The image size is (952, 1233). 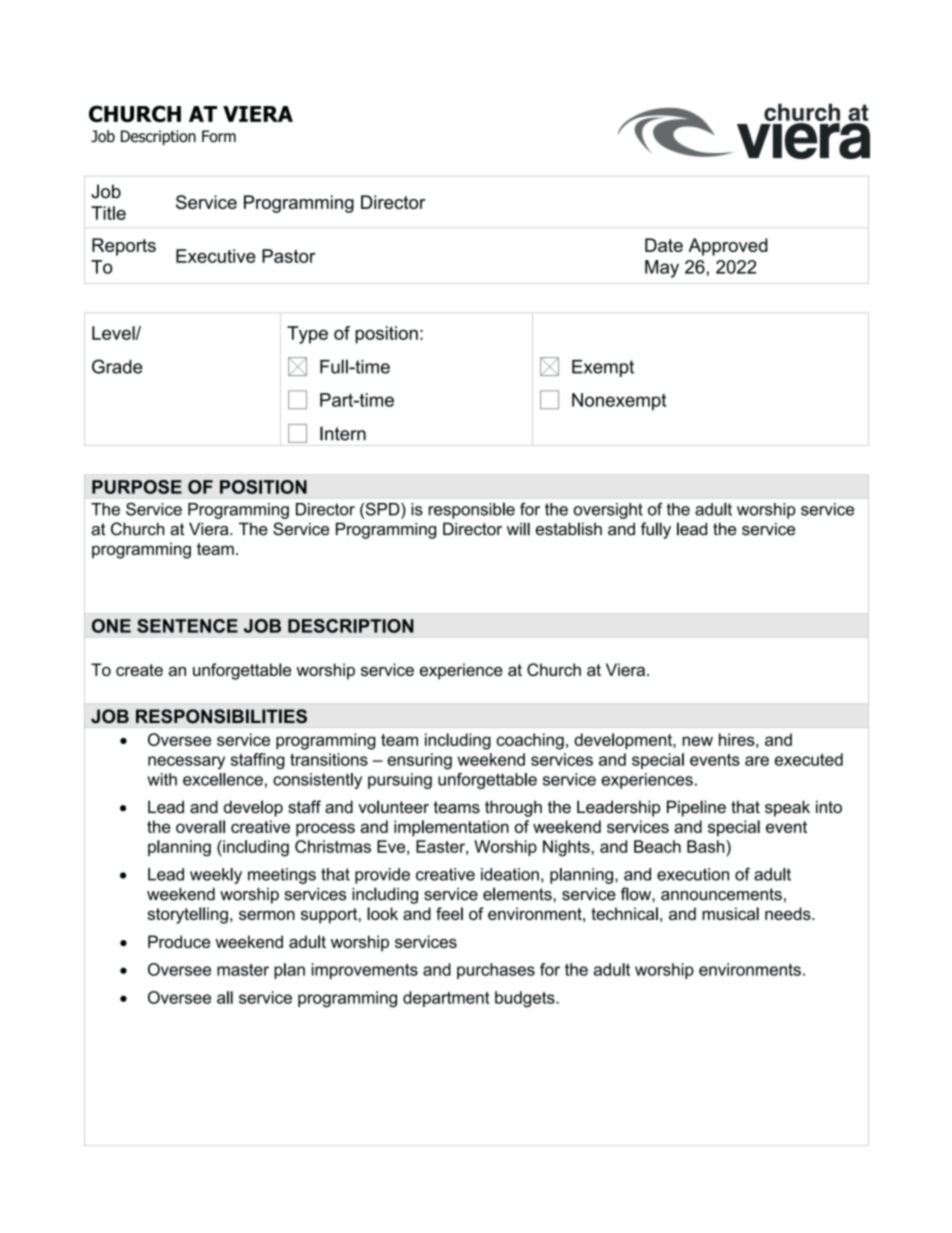 What do you see at coordinates (243, 970) in the image?
I see `master` at bounding box center [243, 970].
